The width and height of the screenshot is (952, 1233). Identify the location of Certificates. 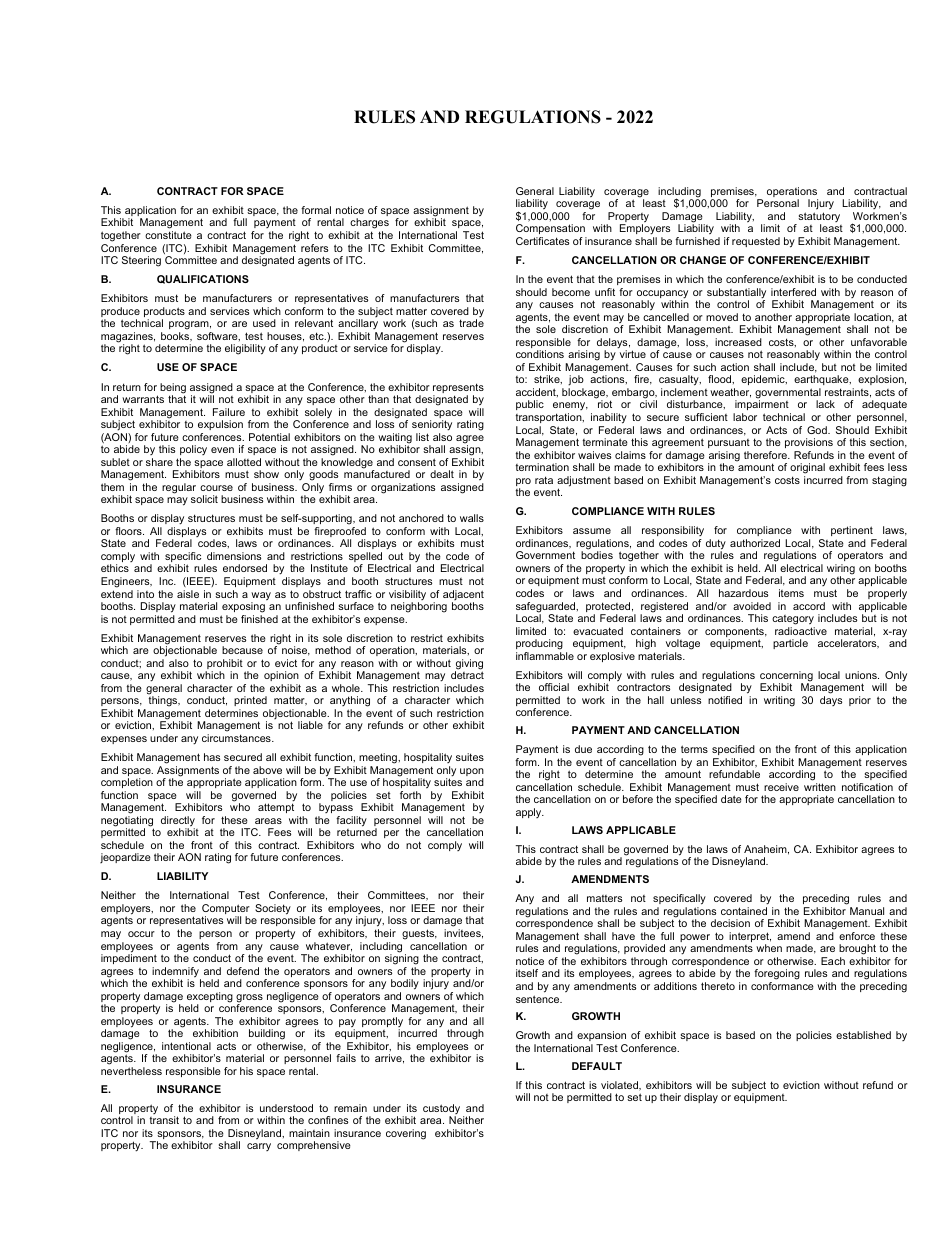
(542, 241).
